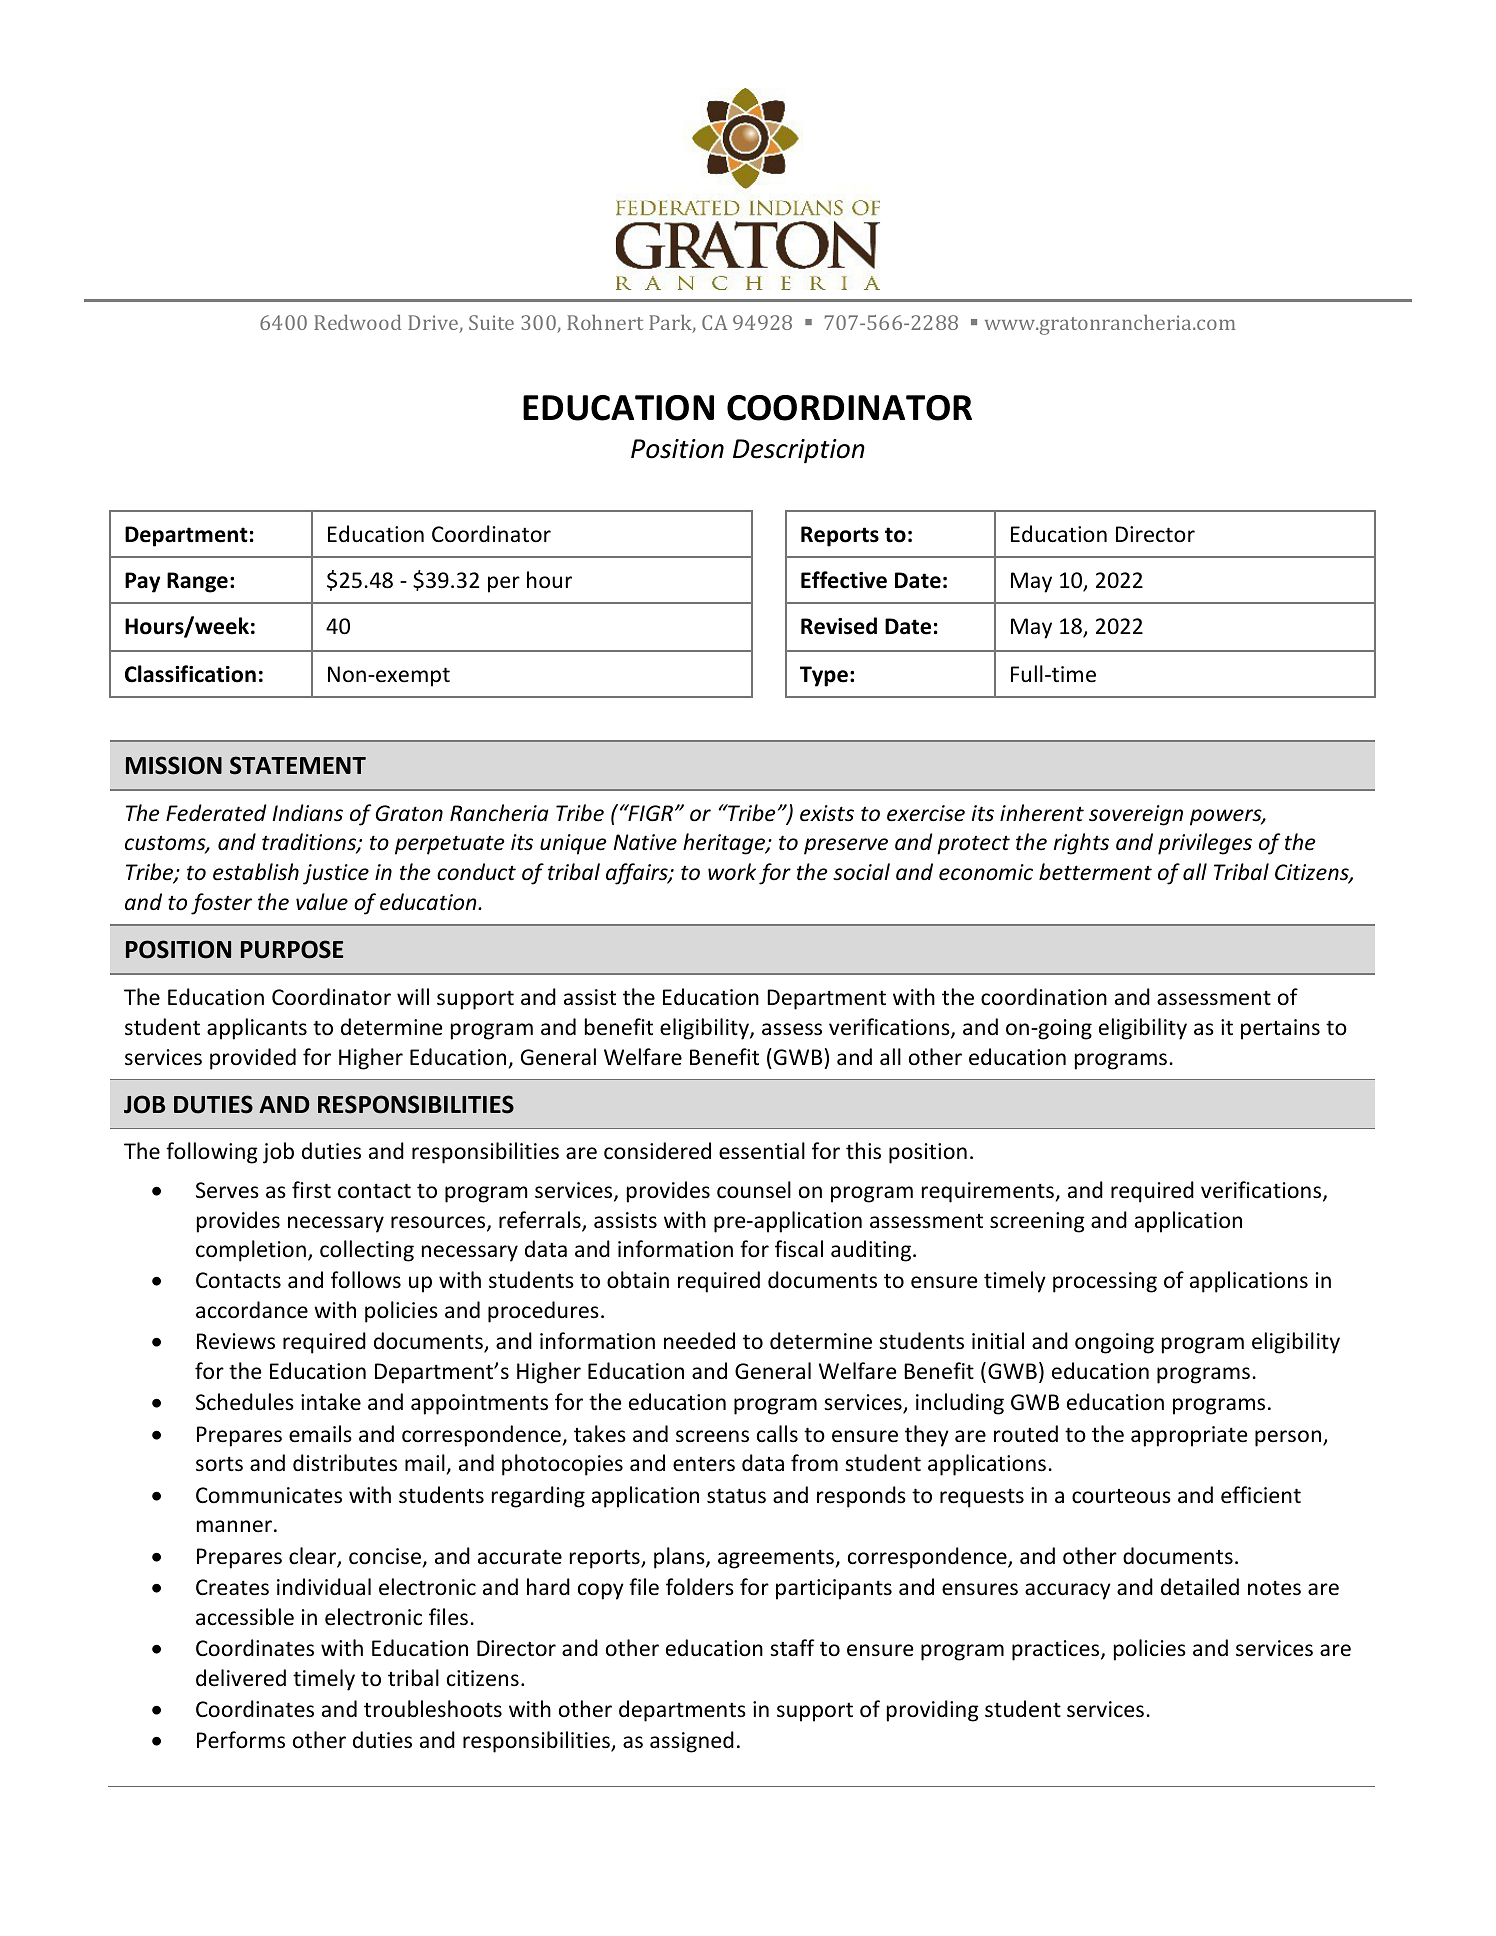 The height and width of the image is (1936, 1496). What do you see at coordinates (253, 1059) in the image?
I see `provided` at bounding box center [253, 1059].
